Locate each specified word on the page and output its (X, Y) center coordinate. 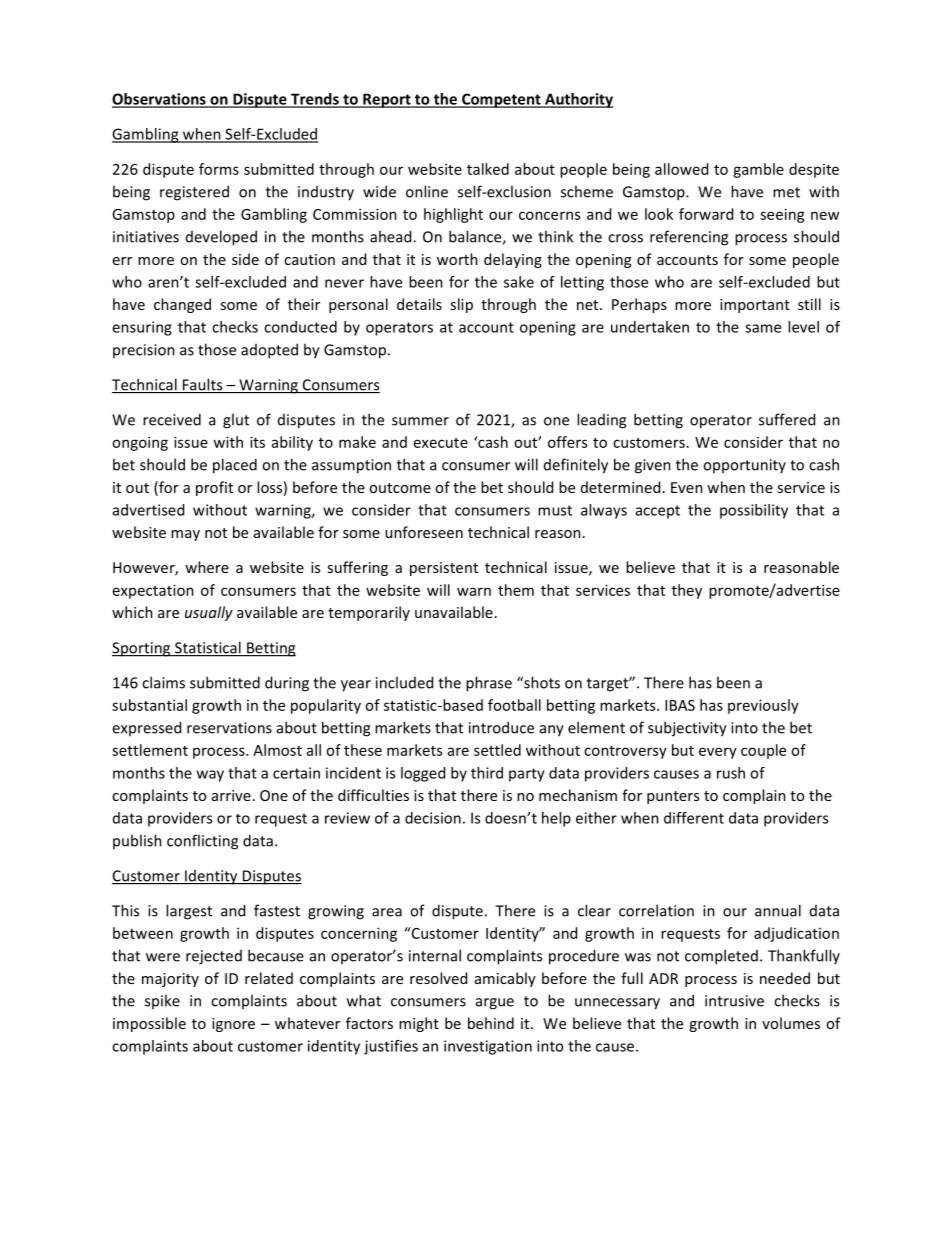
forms (219, 169)
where (207, 567)
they (687, 591)
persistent (444, 569)
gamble (758, 170)
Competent (501, 100)
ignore (233, 1025)
